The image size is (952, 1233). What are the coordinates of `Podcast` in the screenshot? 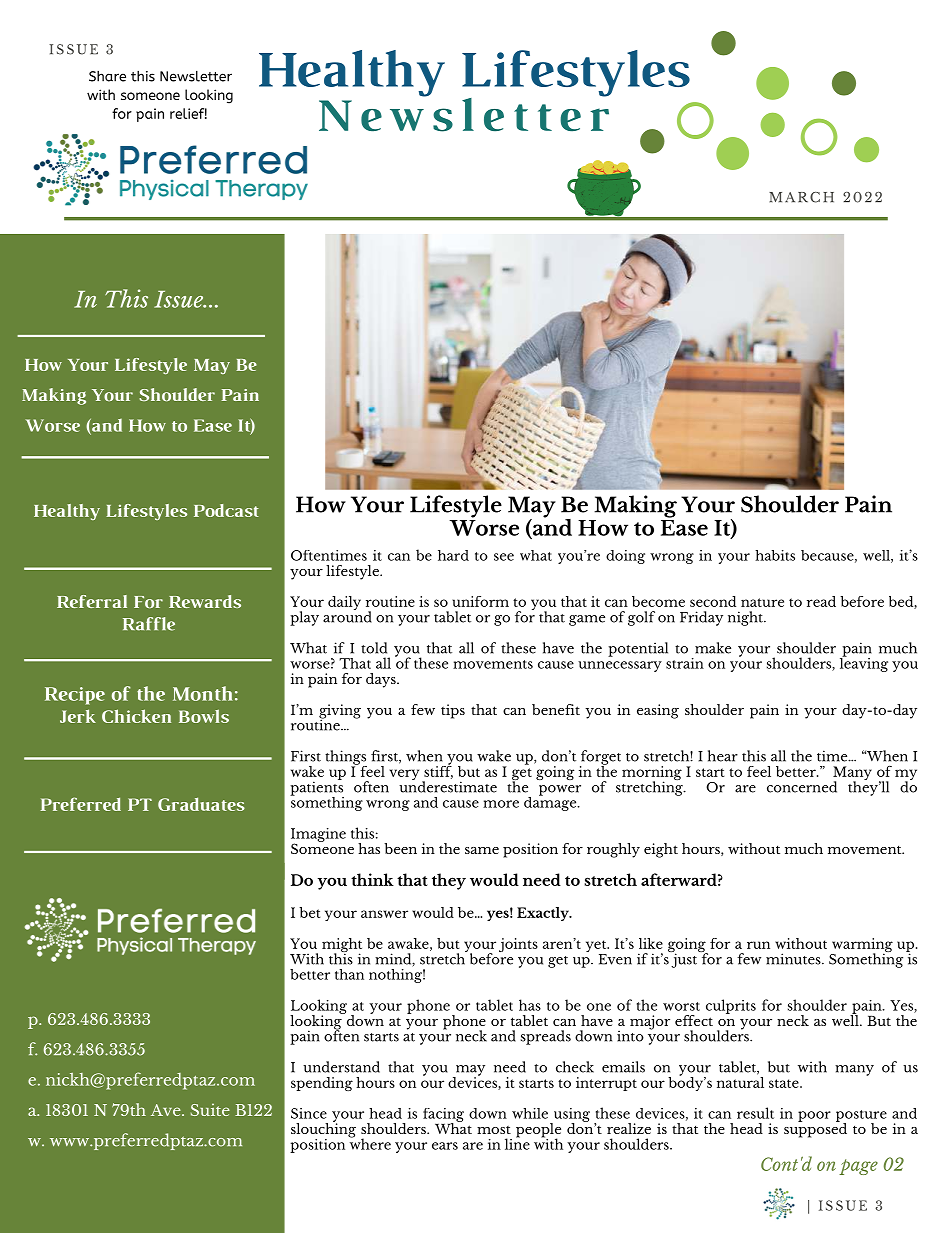 It's located at (226, 510).
